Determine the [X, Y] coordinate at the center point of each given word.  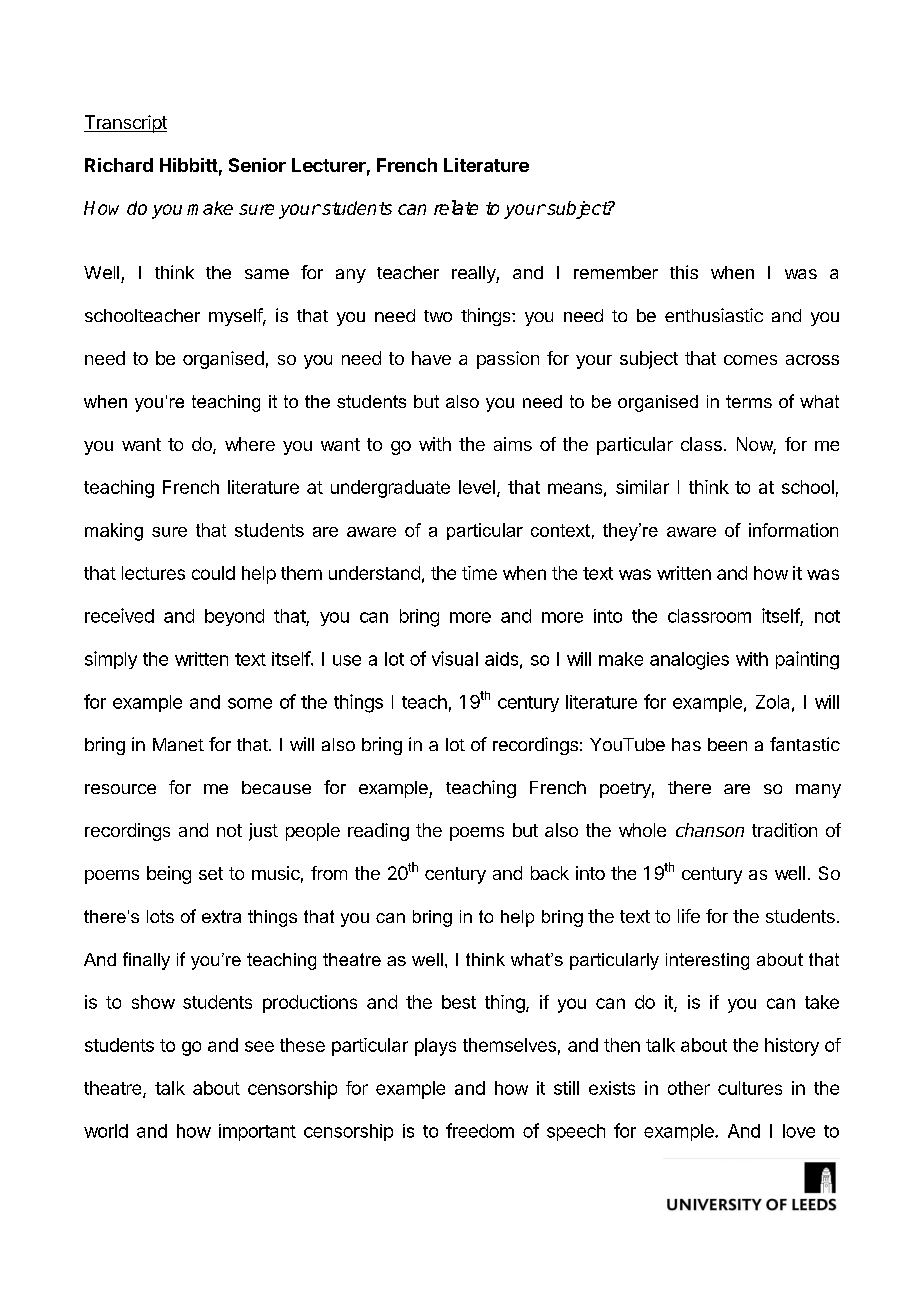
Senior [257, 165]
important [257, 1132]
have [431, 358]
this [684, 272]
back [550, 873]
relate [456, 207]
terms [749, 401]
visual [455, 658]
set [211, 873]
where [250, 444]
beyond [234, 617]
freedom [480, 1130]
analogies [689, 661]
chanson [710, 830]
